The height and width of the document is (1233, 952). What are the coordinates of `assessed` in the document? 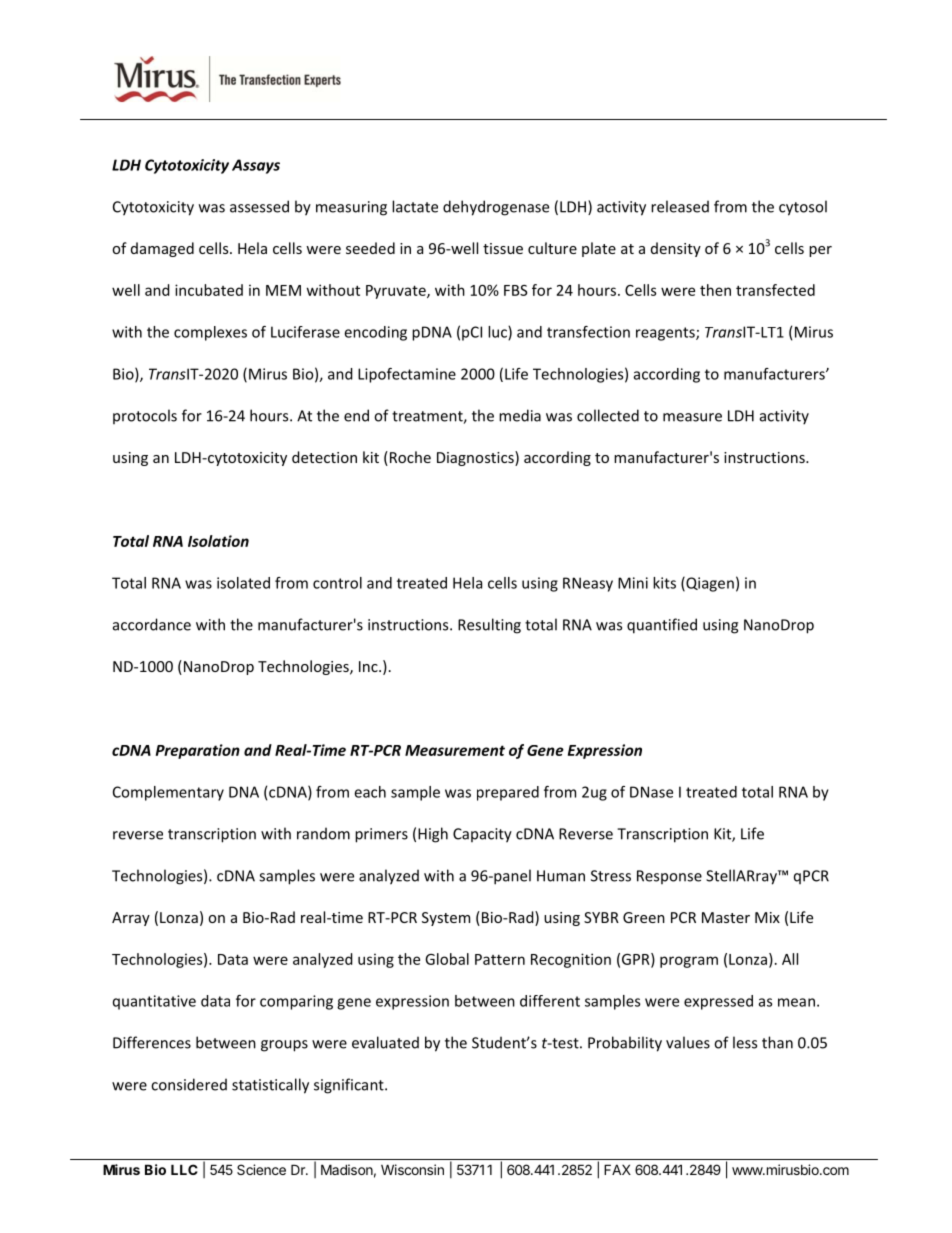 It's located at (259, 206).
